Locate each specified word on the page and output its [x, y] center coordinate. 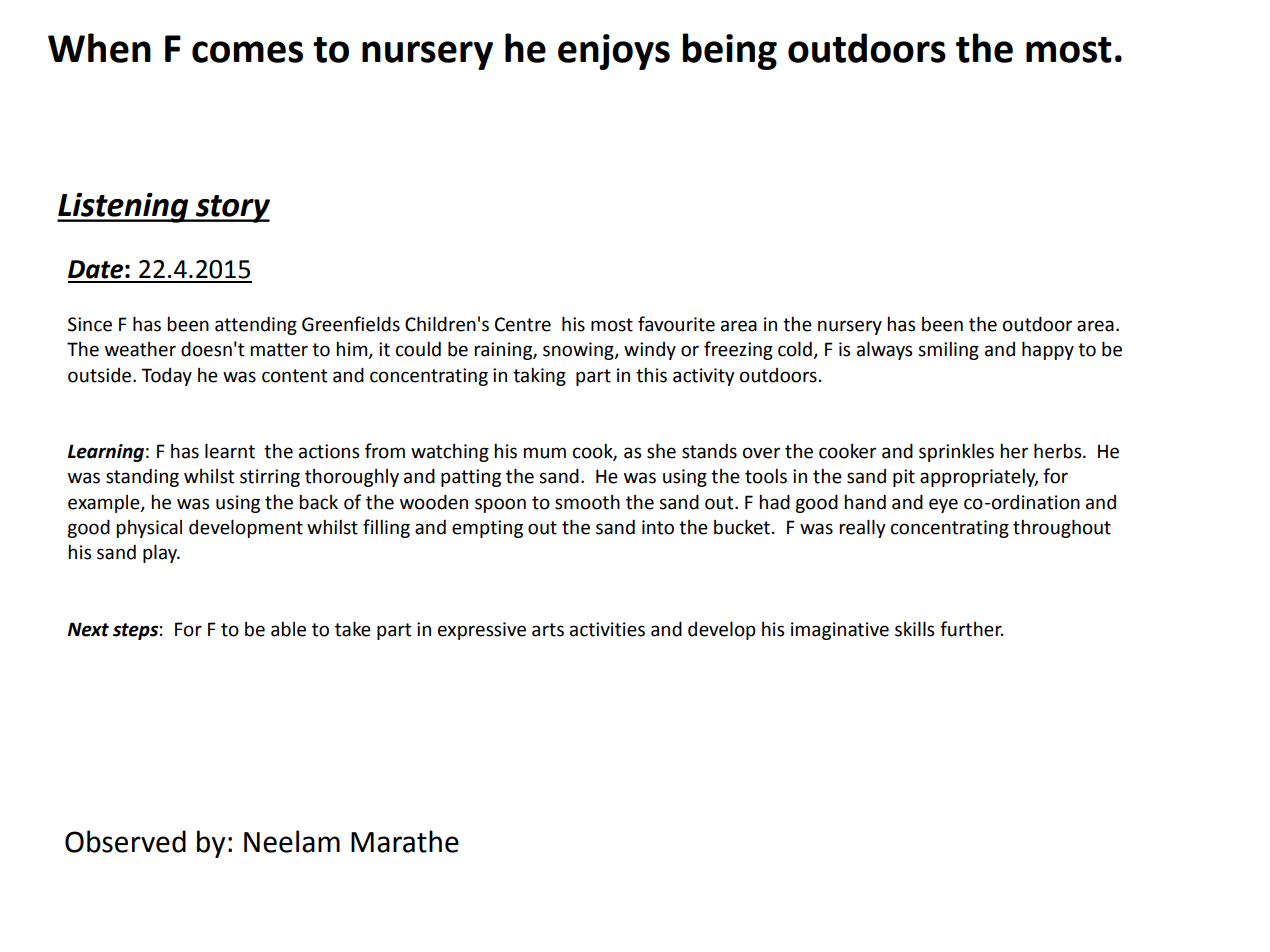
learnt [230, 451]
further [972, 629]
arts [548, 630]
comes [247, 52]
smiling [948, 350]
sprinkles [956, 452]
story [232, 209]
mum [544, 453]
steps [135, 631]
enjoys [614, 52]
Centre [523, 324]
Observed [125, 841]
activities [607, 629]
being [730, 51]
